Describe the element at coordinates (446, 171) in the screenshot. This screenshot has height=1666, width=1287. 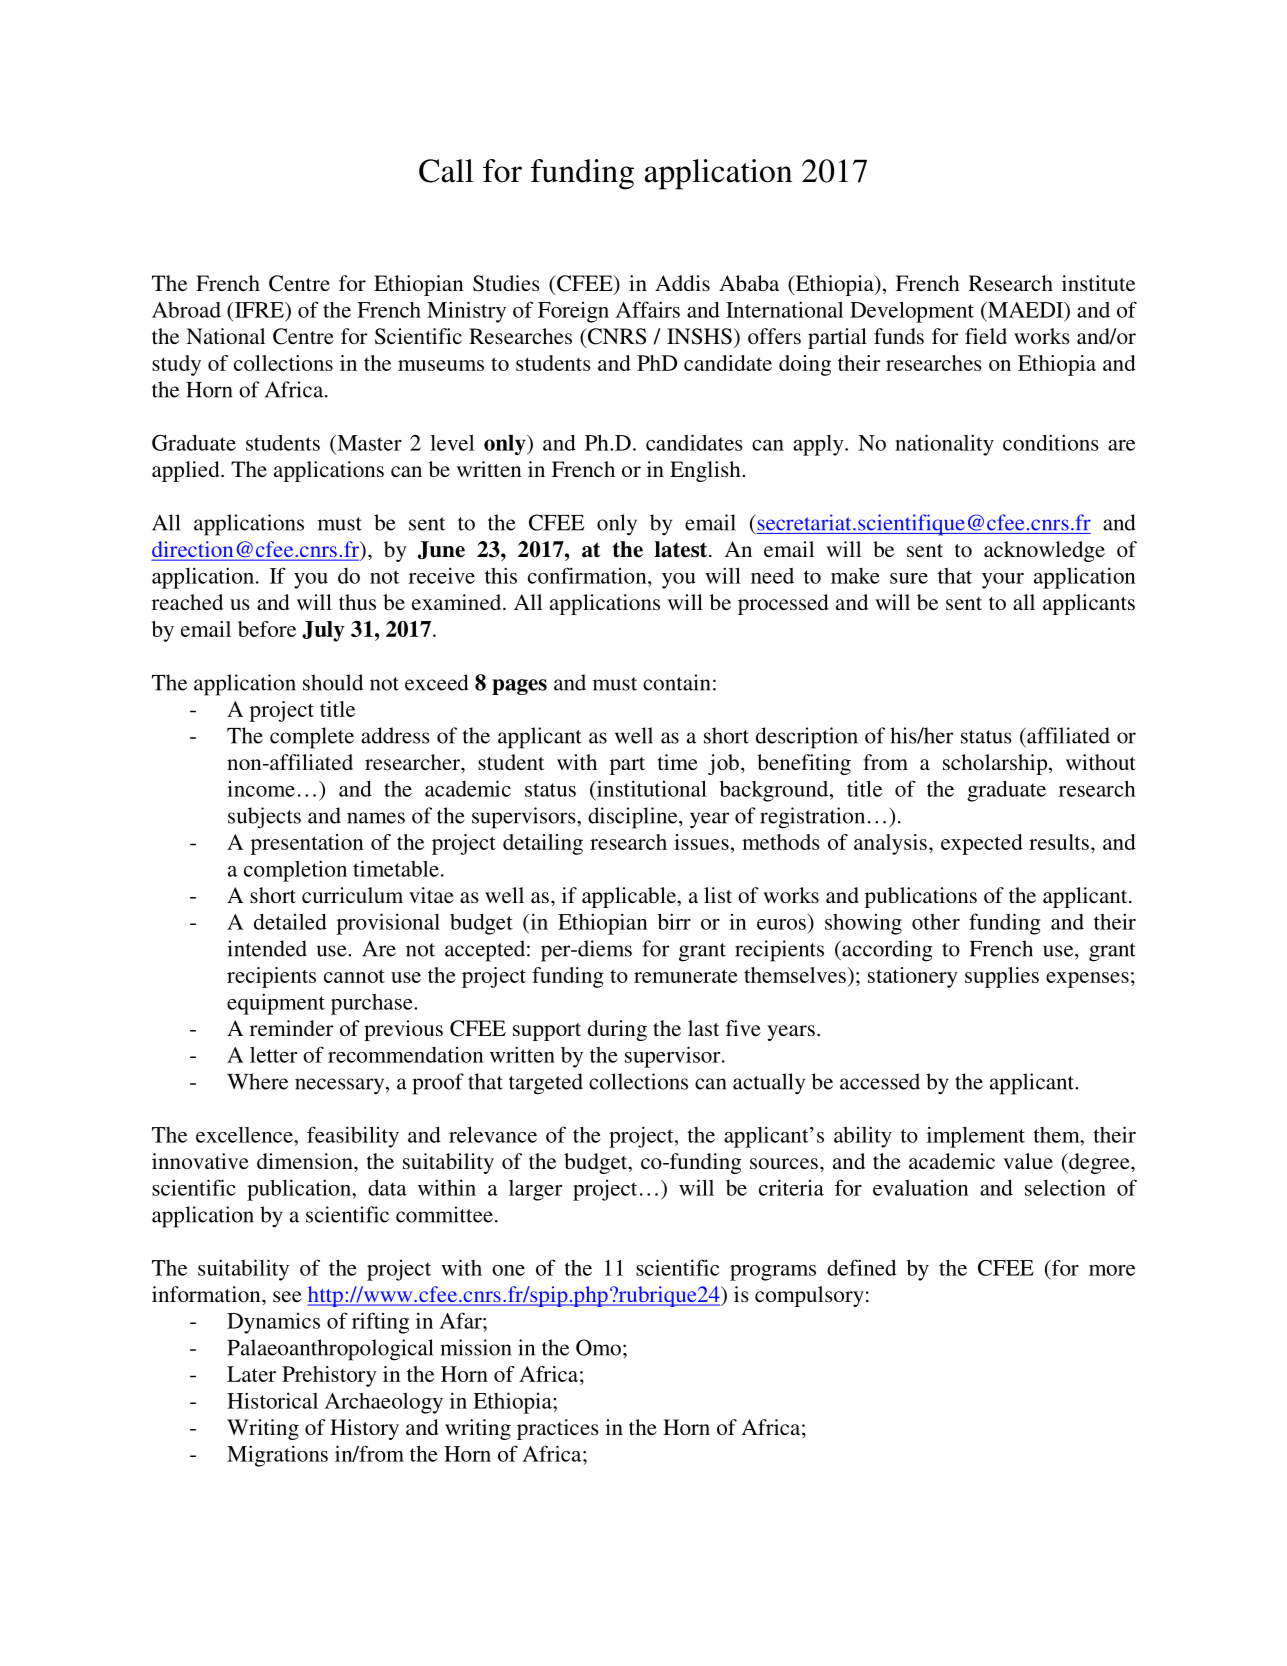
I see `Call` at that location.
